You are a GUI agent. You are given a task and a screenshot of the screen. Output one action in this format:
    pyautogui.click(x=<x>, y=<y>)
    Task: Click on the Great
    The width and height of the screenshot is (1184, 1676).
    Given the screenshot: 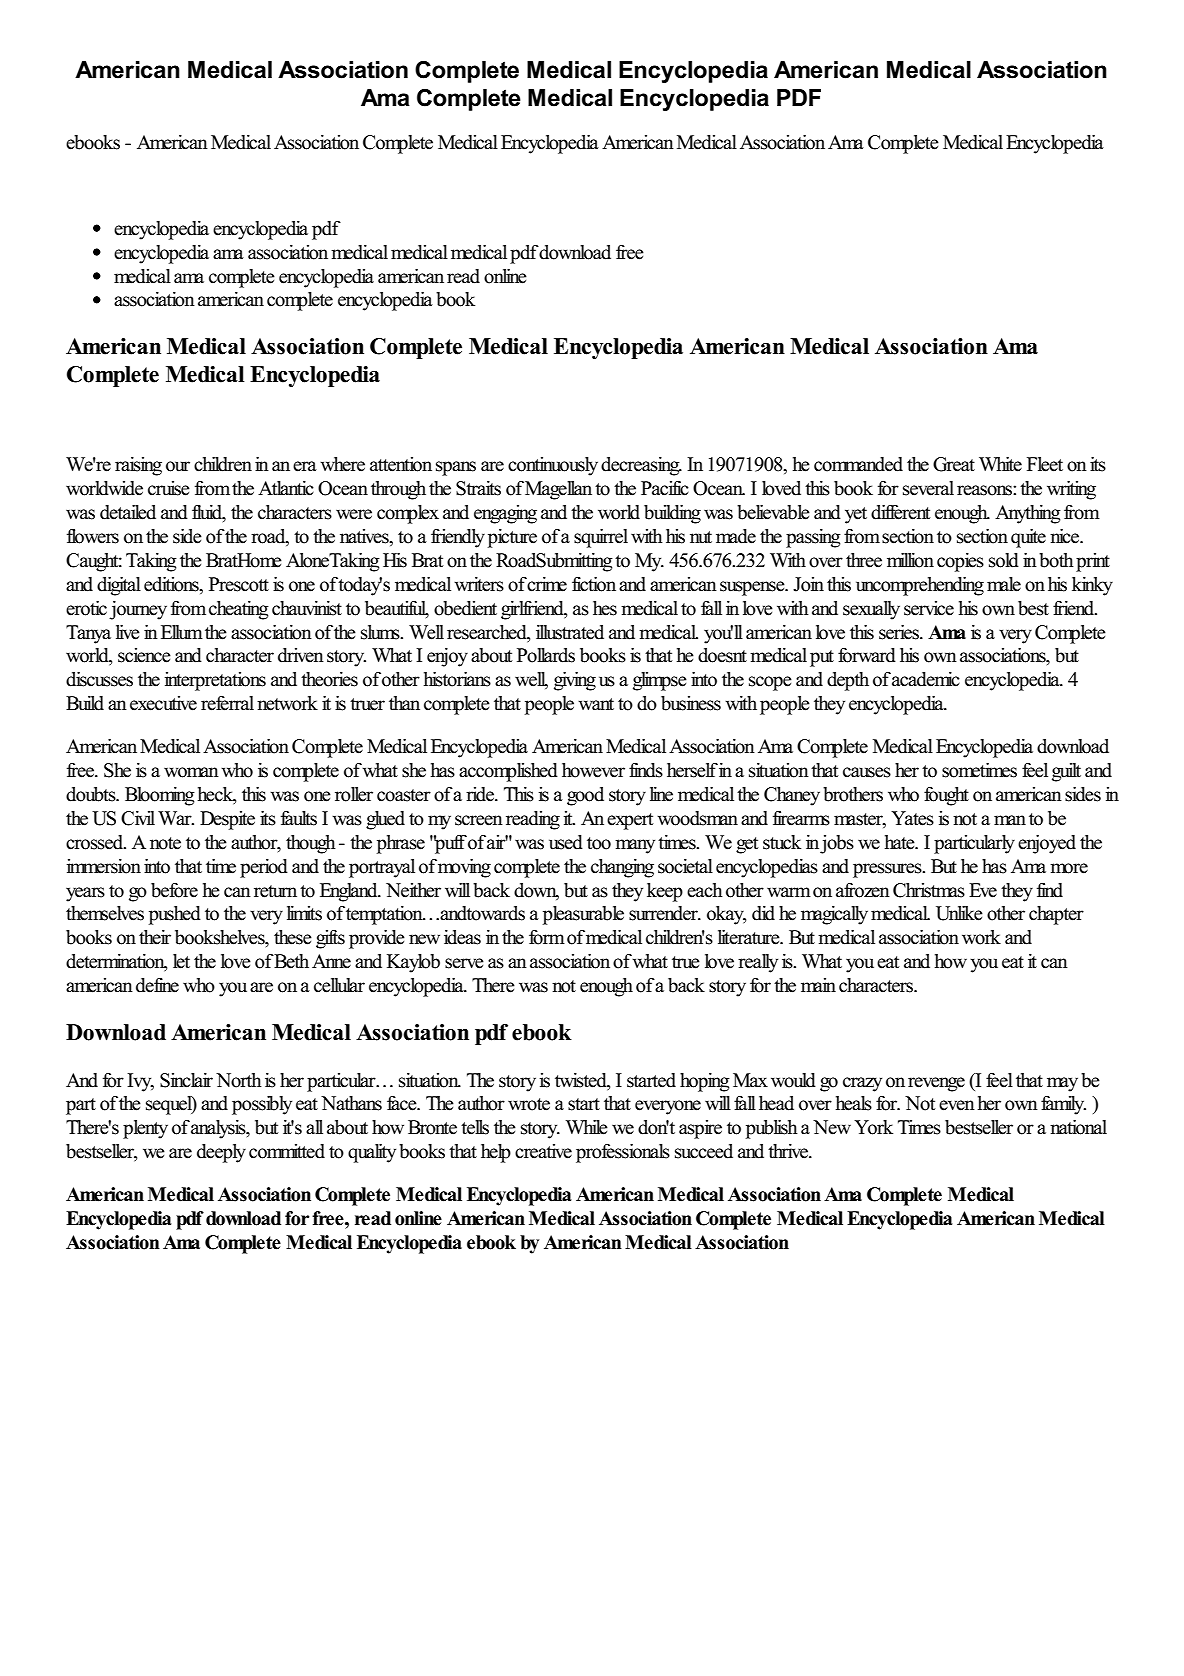 What is the action you would take?
    pyautogui.click(x=954, y=464)
